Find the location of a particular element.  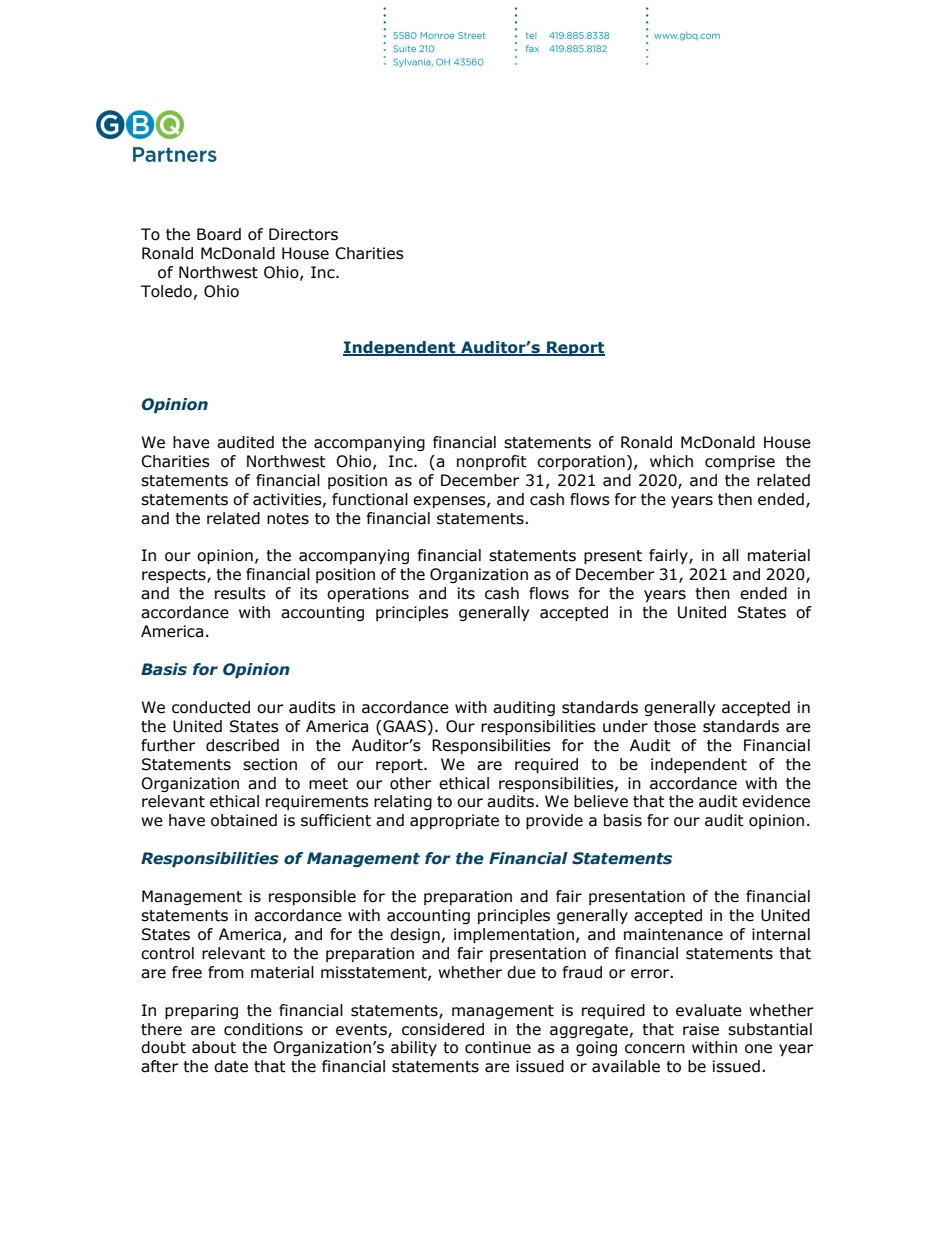

about is located at coordinates (214, 1047).
